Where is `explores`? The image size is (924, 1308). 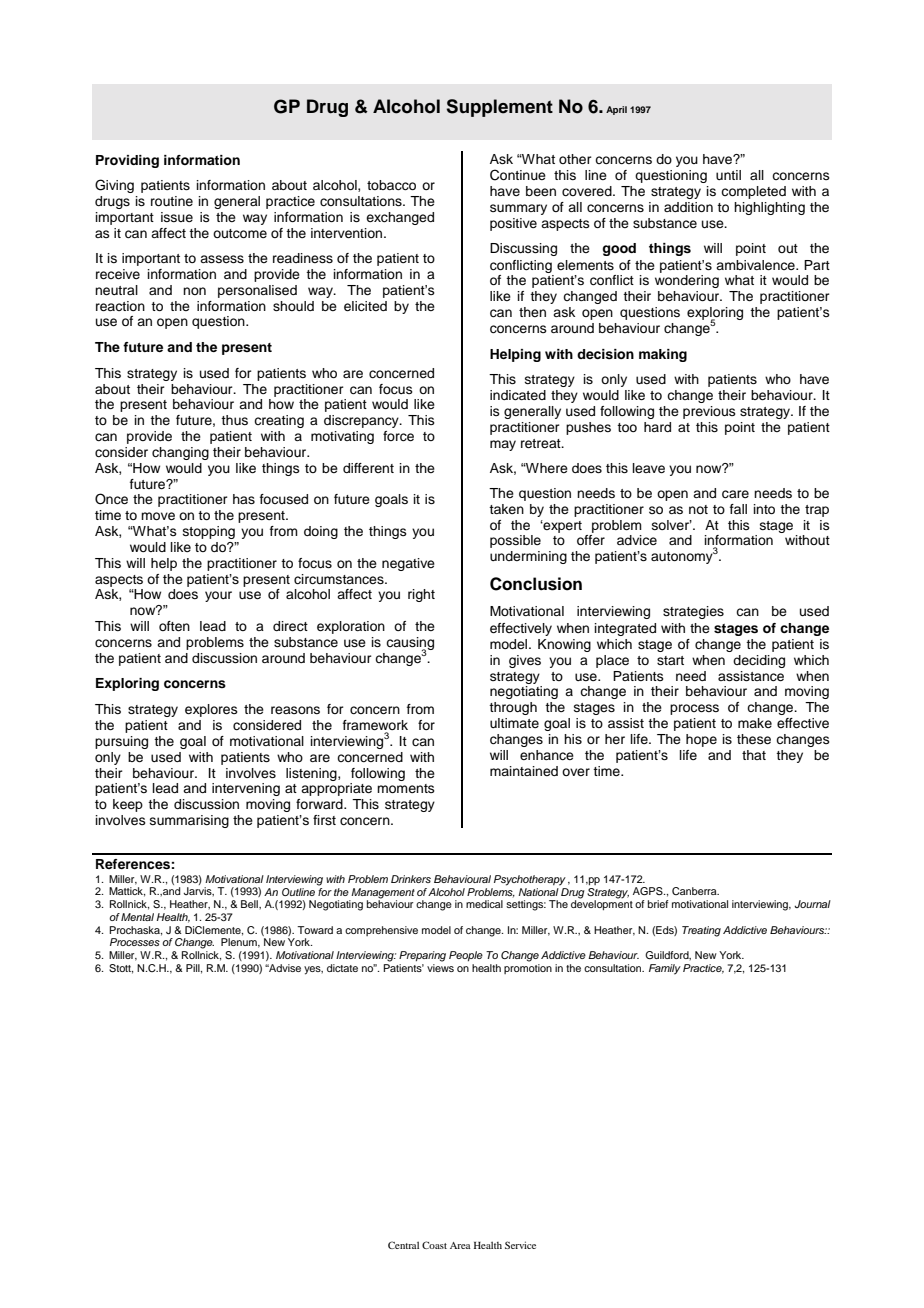
explores is located at coordinates (211, 710).
